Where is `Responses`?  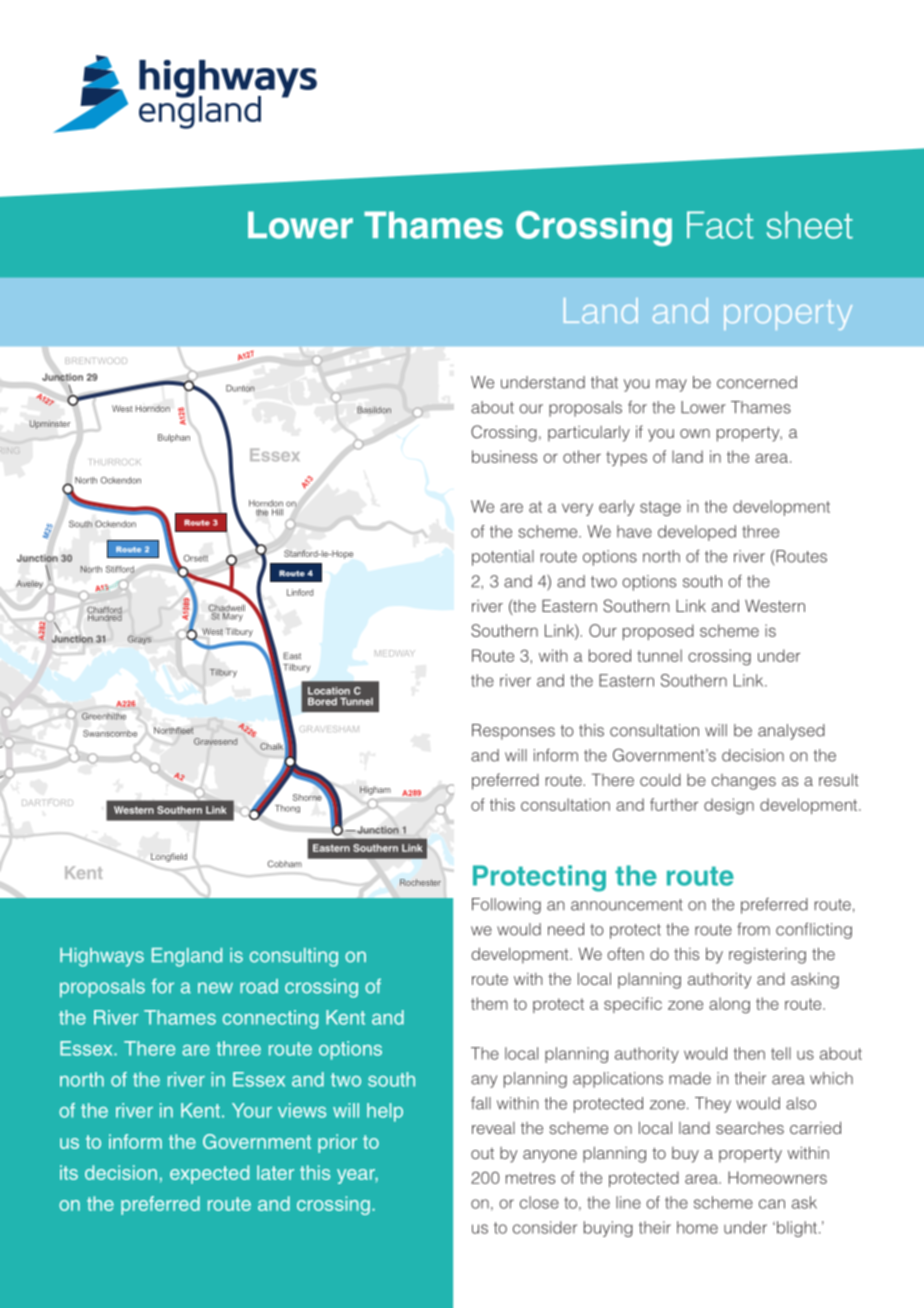 Responses is located at coordinates (513, 732).
